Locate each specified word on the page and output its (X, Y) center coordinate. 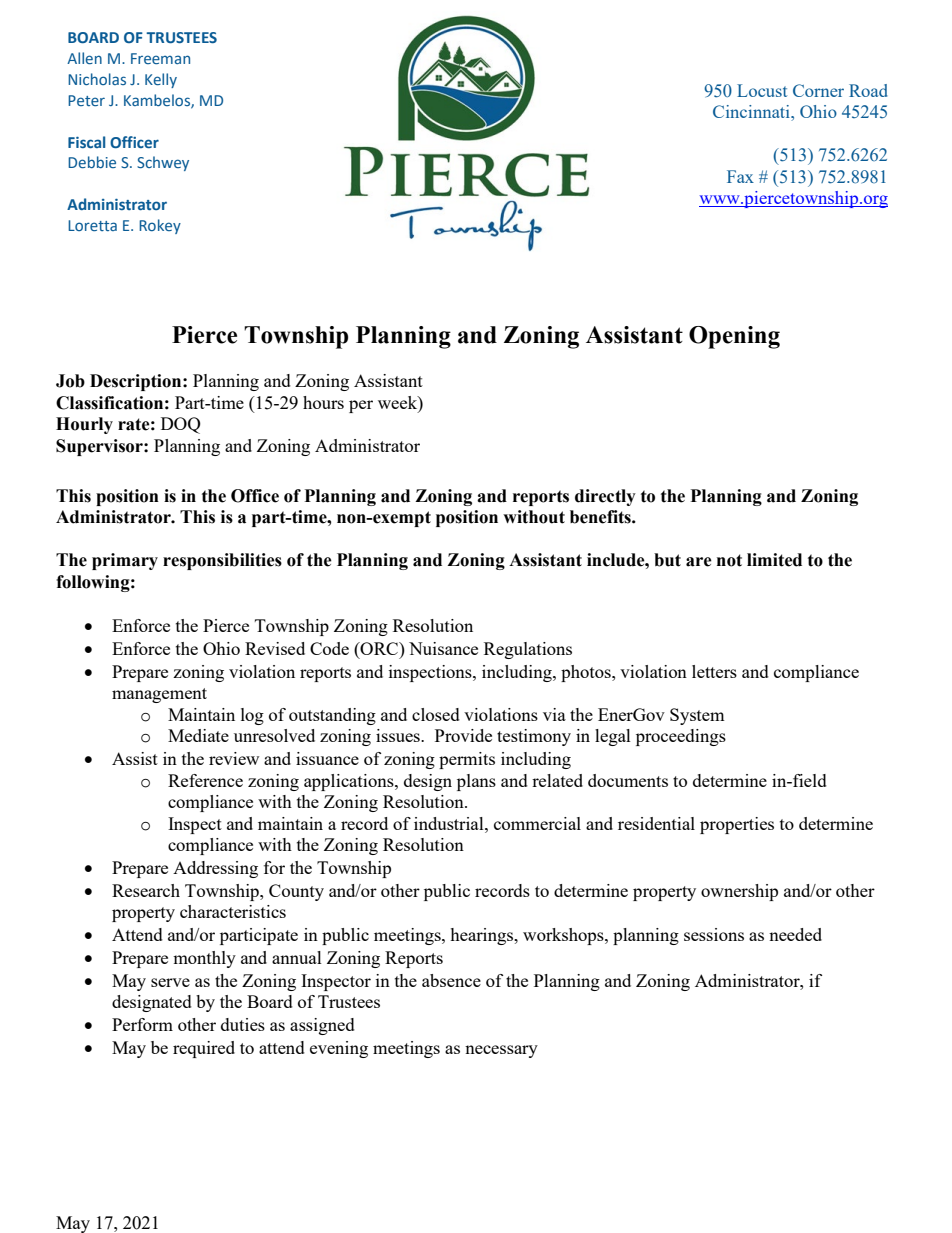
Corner (818, 90)
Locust (762, 90)
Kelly (161, 80)
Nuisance (443, 648)
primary (125, 561)
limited (774, 560)
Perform (142, 1024)
